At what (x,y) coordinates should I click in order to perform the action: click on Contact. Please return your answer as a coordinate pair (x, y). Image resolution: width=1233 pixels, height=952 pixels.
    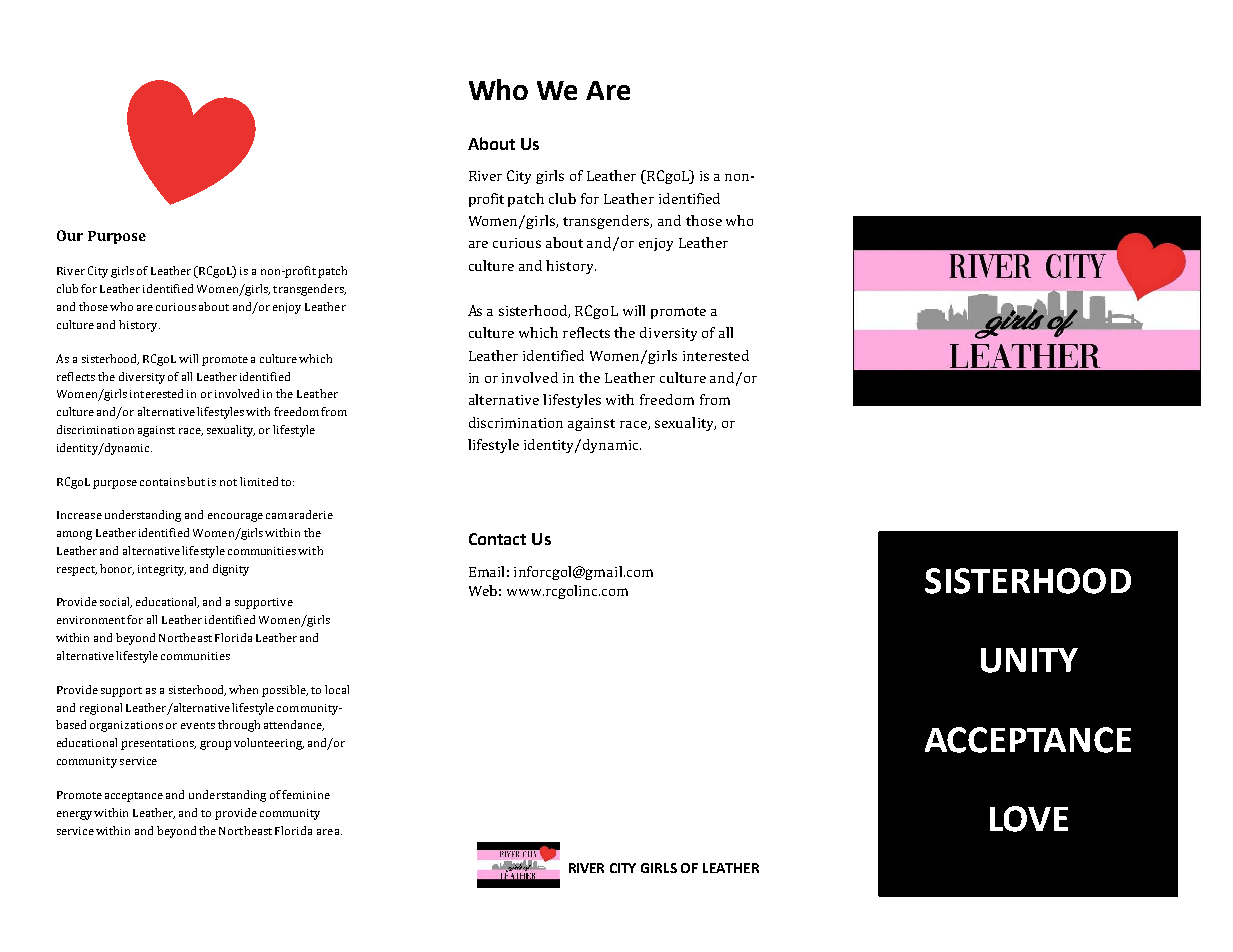
    Looking at the image, I should click on (497, 539).
